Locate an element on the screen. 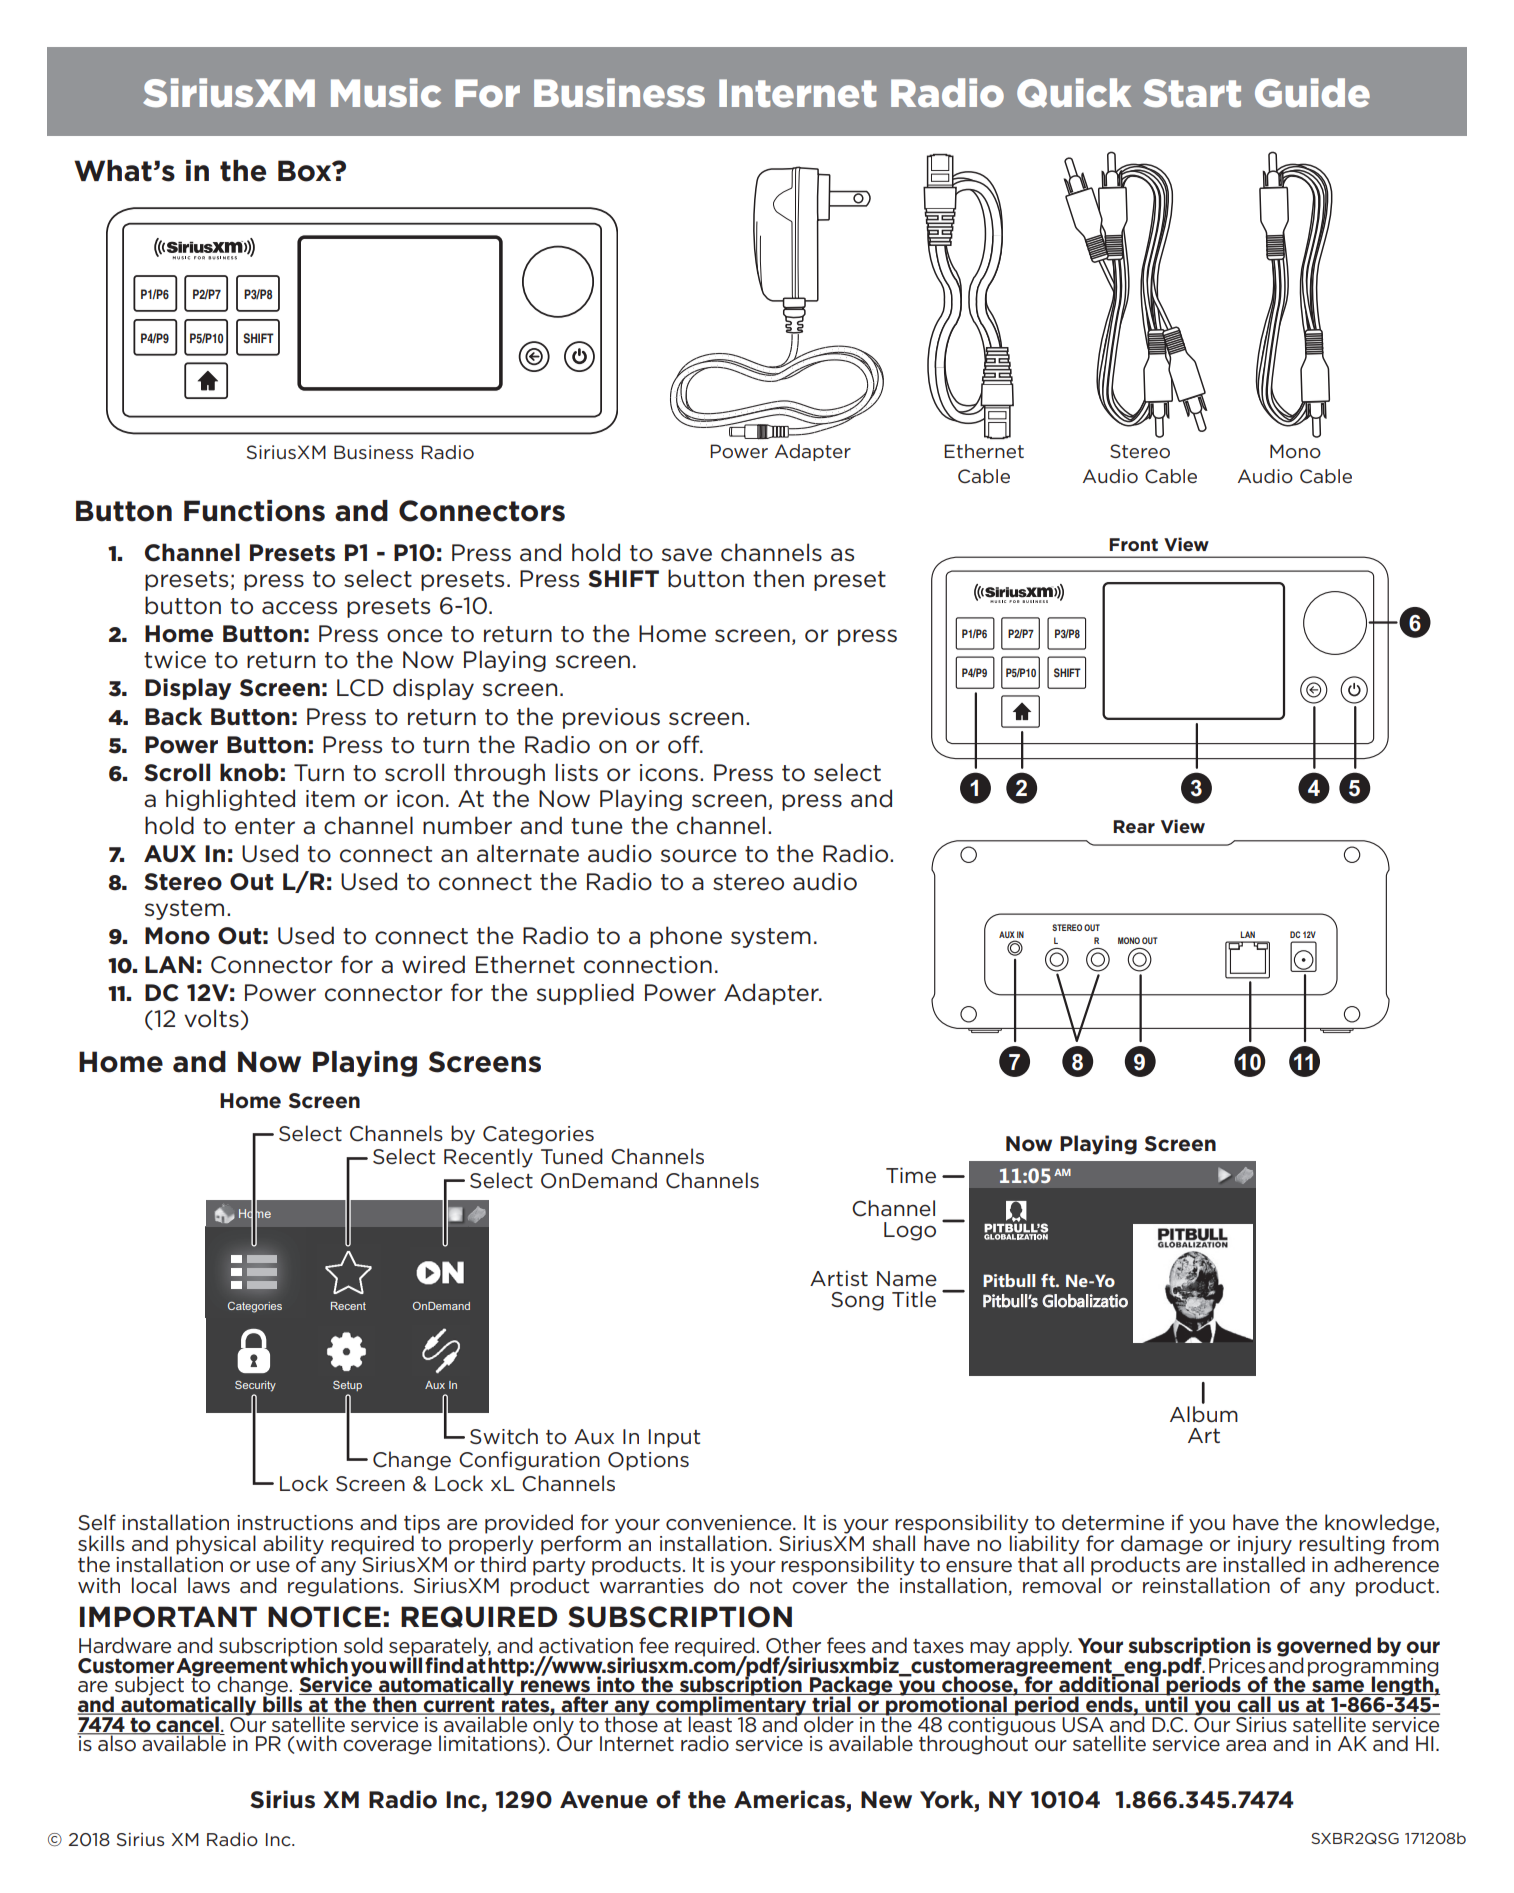 This screenshot has height=1893, width=1514. bills is located at coordinates (283, 1704).
